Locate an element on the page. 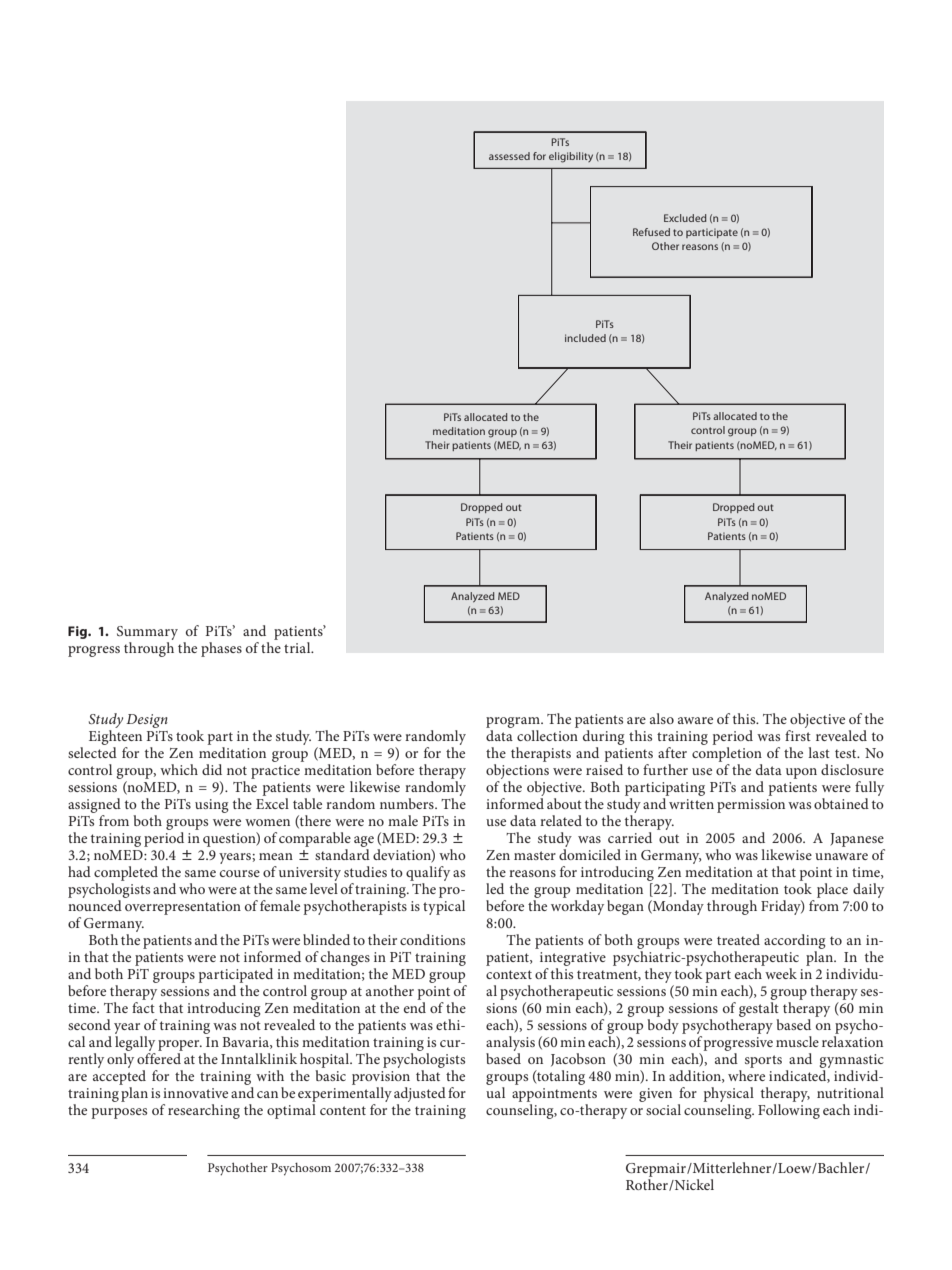 This document has height=1270, width=952. Excluded is located at coordinates (685, 218).
